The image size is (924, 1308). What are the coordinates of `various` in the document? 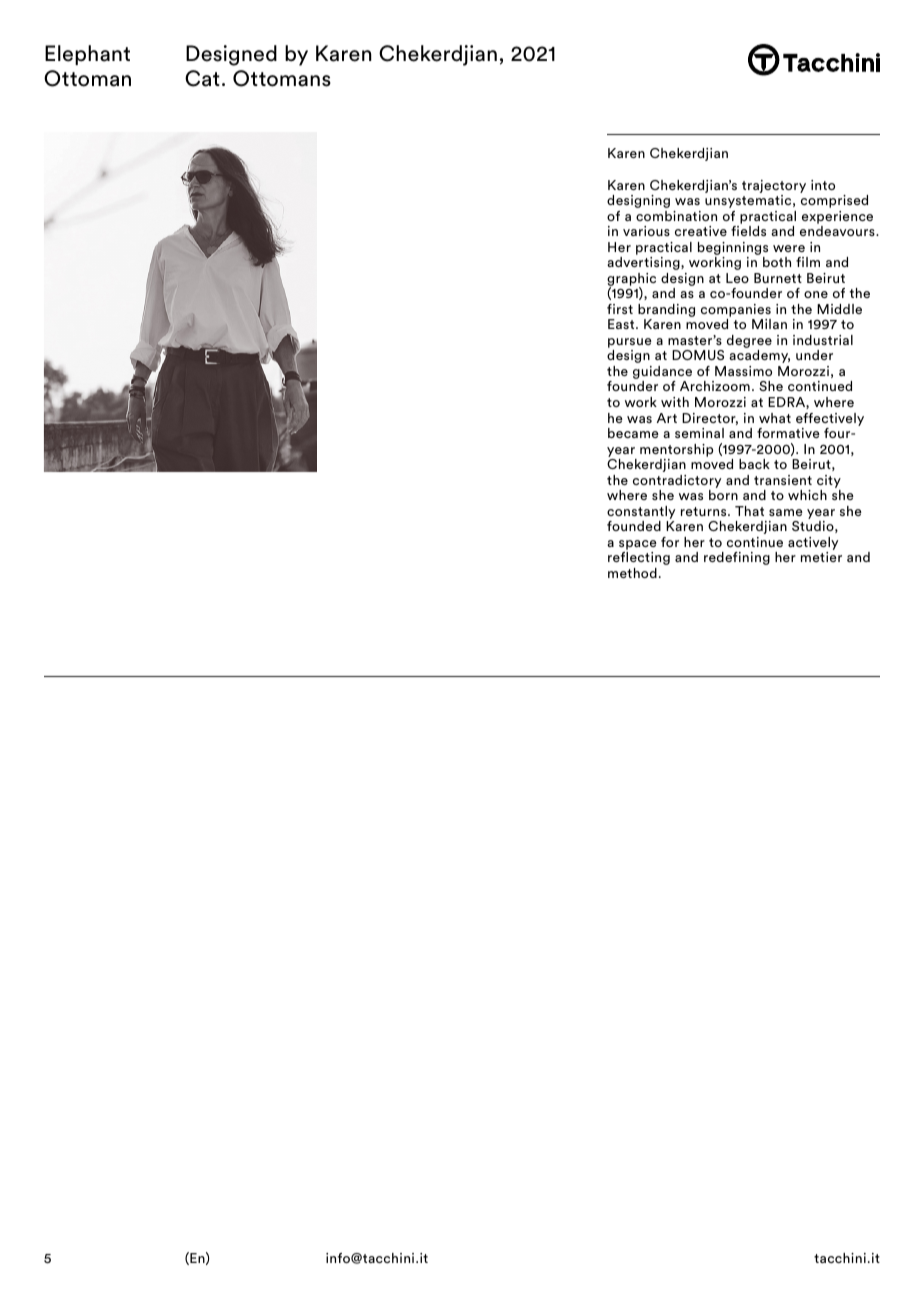 It's located at (646, 231).
